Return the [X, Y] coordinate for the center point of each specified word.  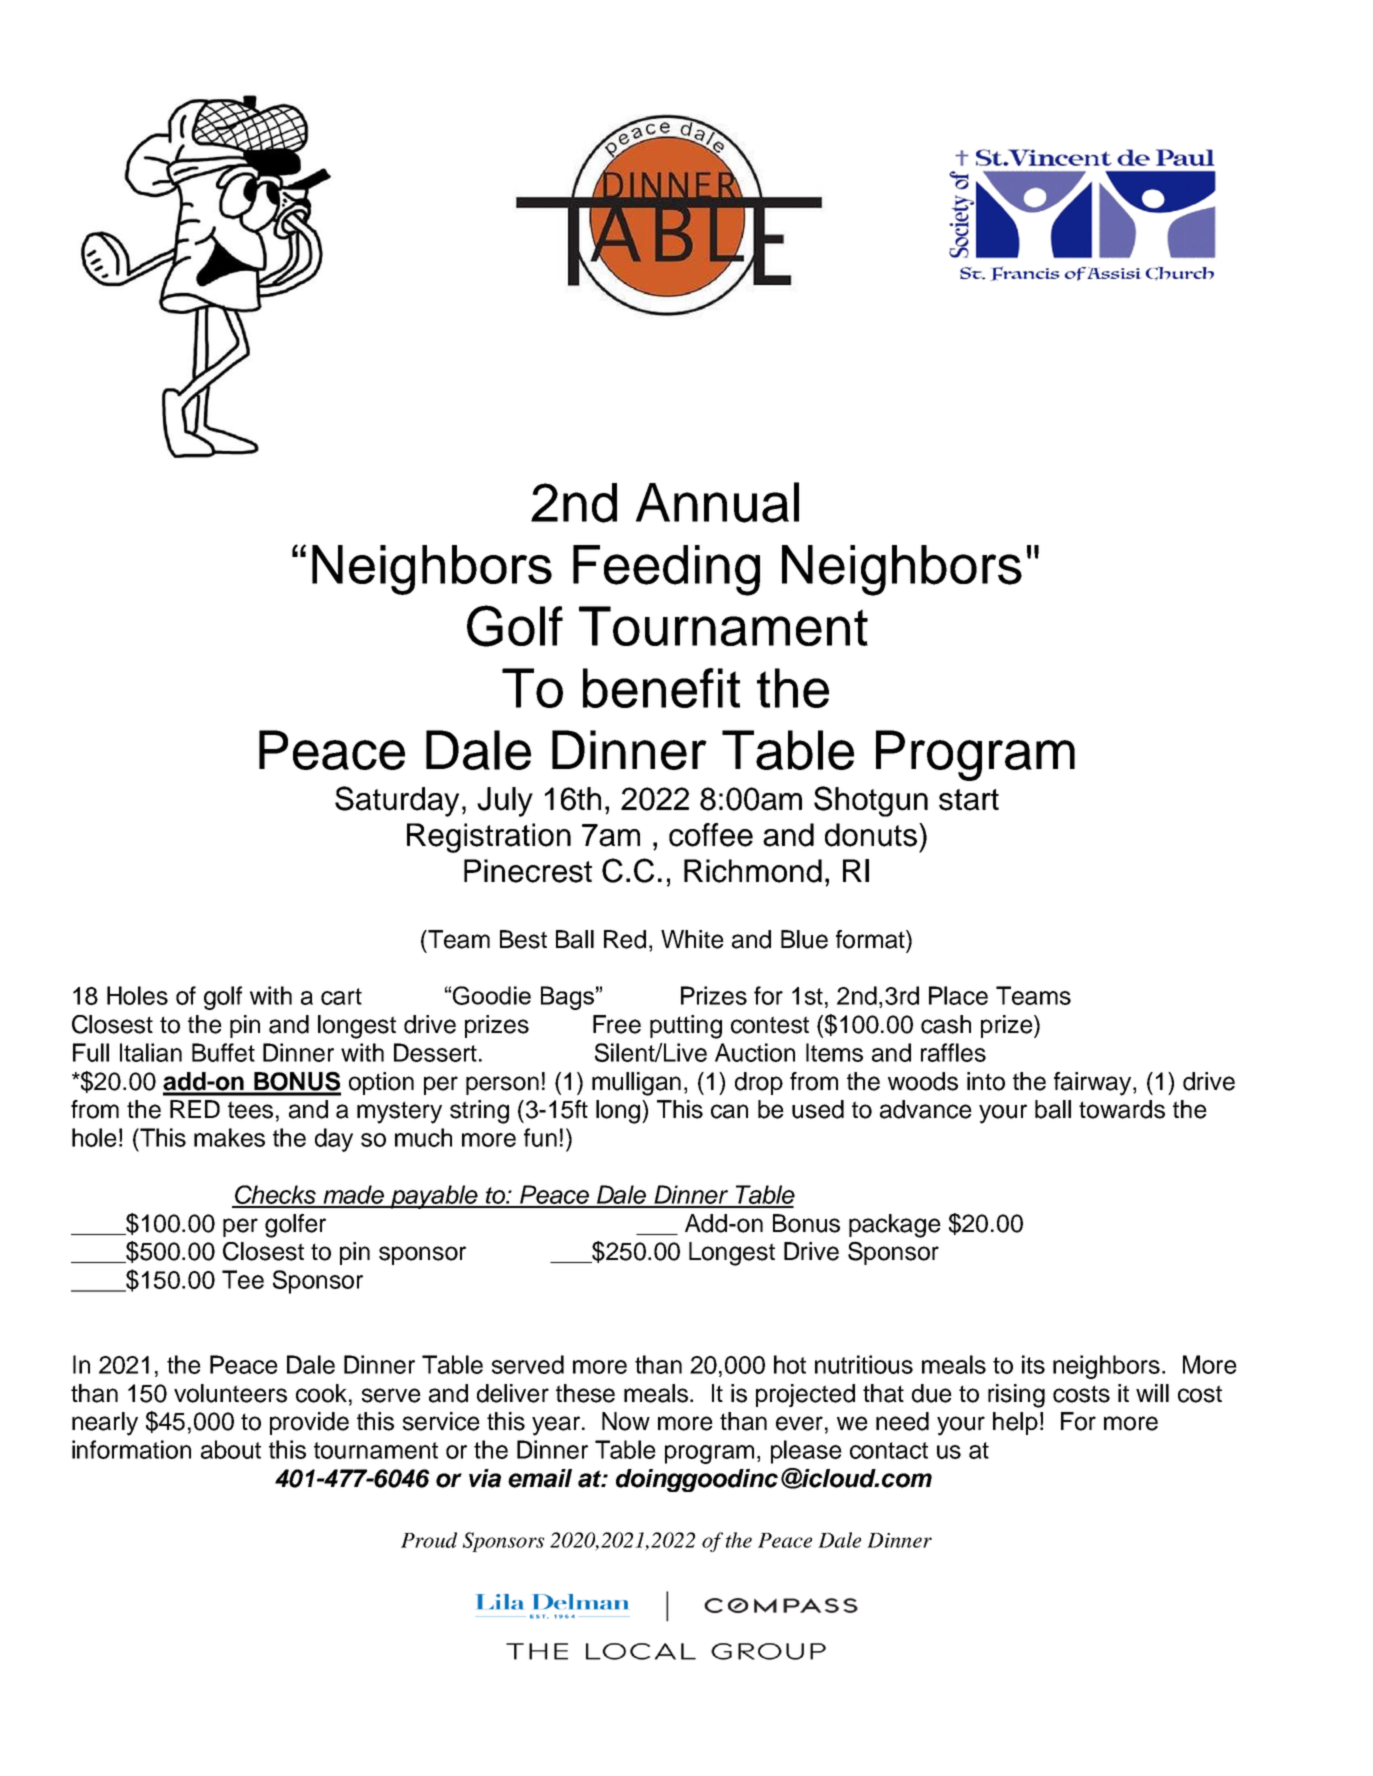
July [505, 802]
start [969, 800]
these [585, 1393]
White [692, 939]
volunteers [230, 1393]
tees [250, 1110]
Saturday [397, 801]
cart [341, 996]
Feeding [666, 570]
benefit [661, 688]
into [986, 1081]
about [231, 1449]
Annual [717, 502]
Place [958, 995]
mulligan [636, 1084]
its [1033, 1364]
